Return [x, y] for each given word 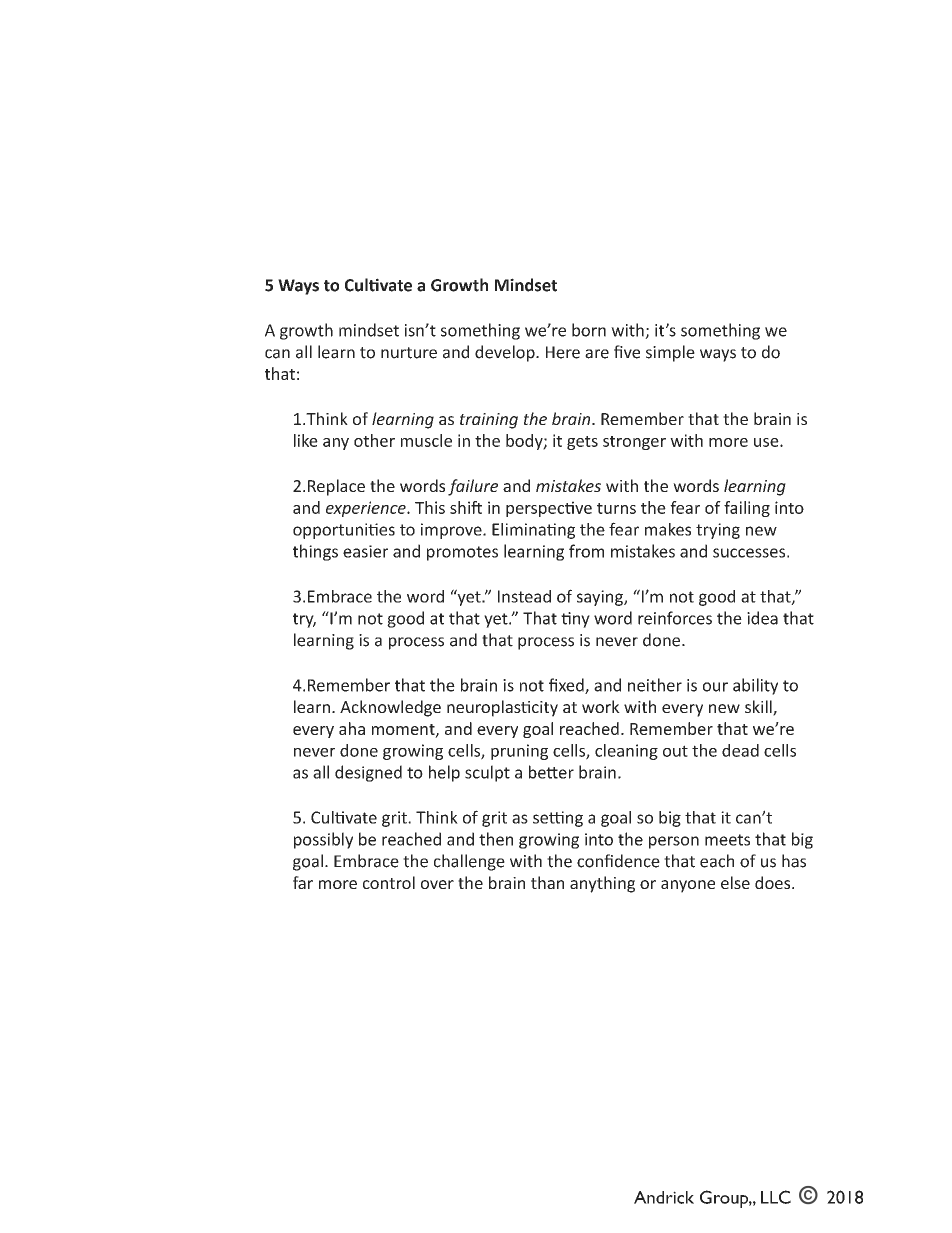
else [735, 882]
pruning [519, 752]
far [303, 882]
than [547, 882]
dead [740, 750]
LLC [776, 1197]
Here [563, 352]
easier [365, 551]
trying [718, 531]
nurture [409, 353]
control [389, 882]
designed [368, 773]
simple [670, 353]
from [586, 551]
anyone [688, 886]
